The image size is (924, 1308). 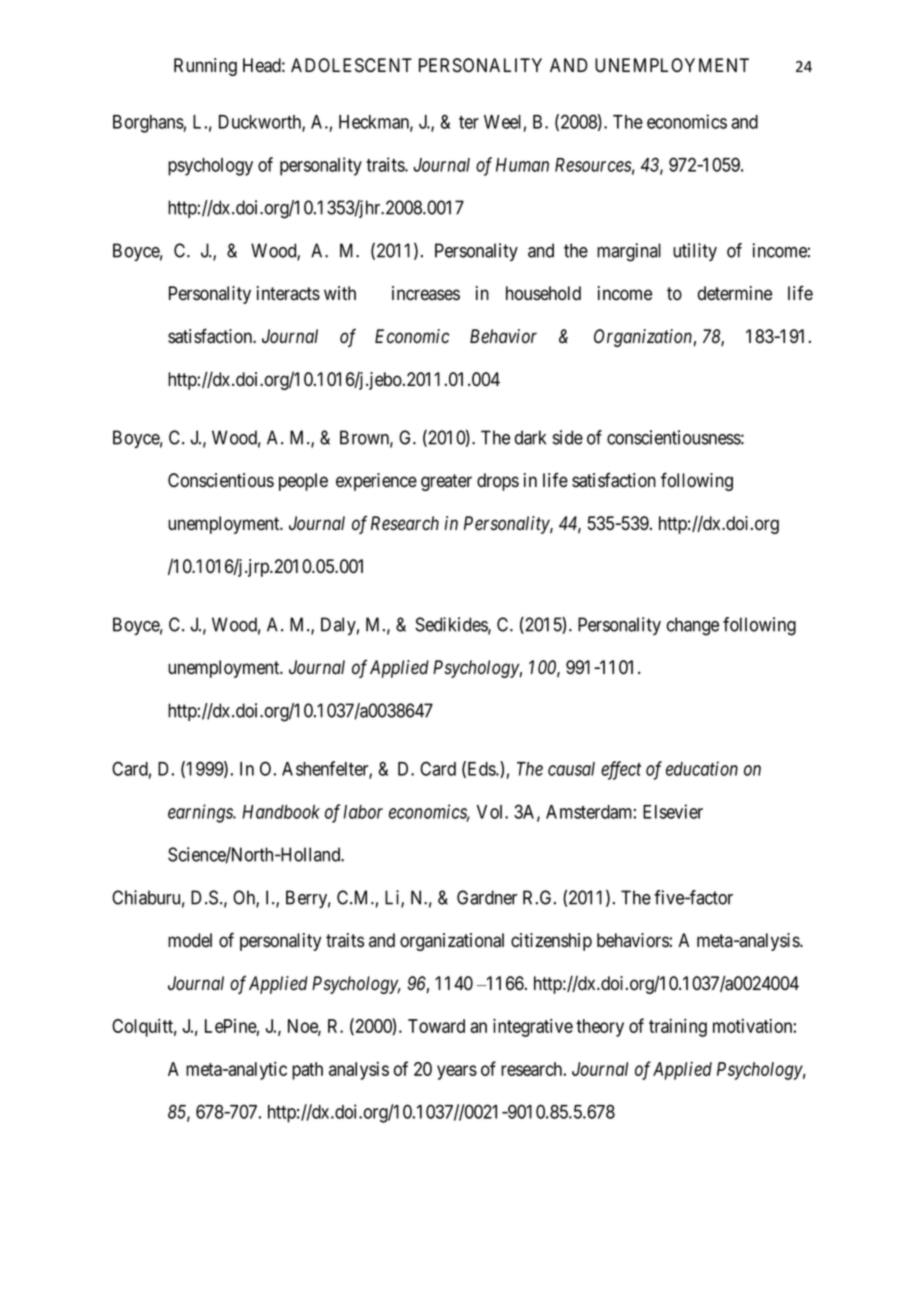 What do you see at coordinates (678, 1028) in the page?
I see `training` at bounding box center [678, 1028].
